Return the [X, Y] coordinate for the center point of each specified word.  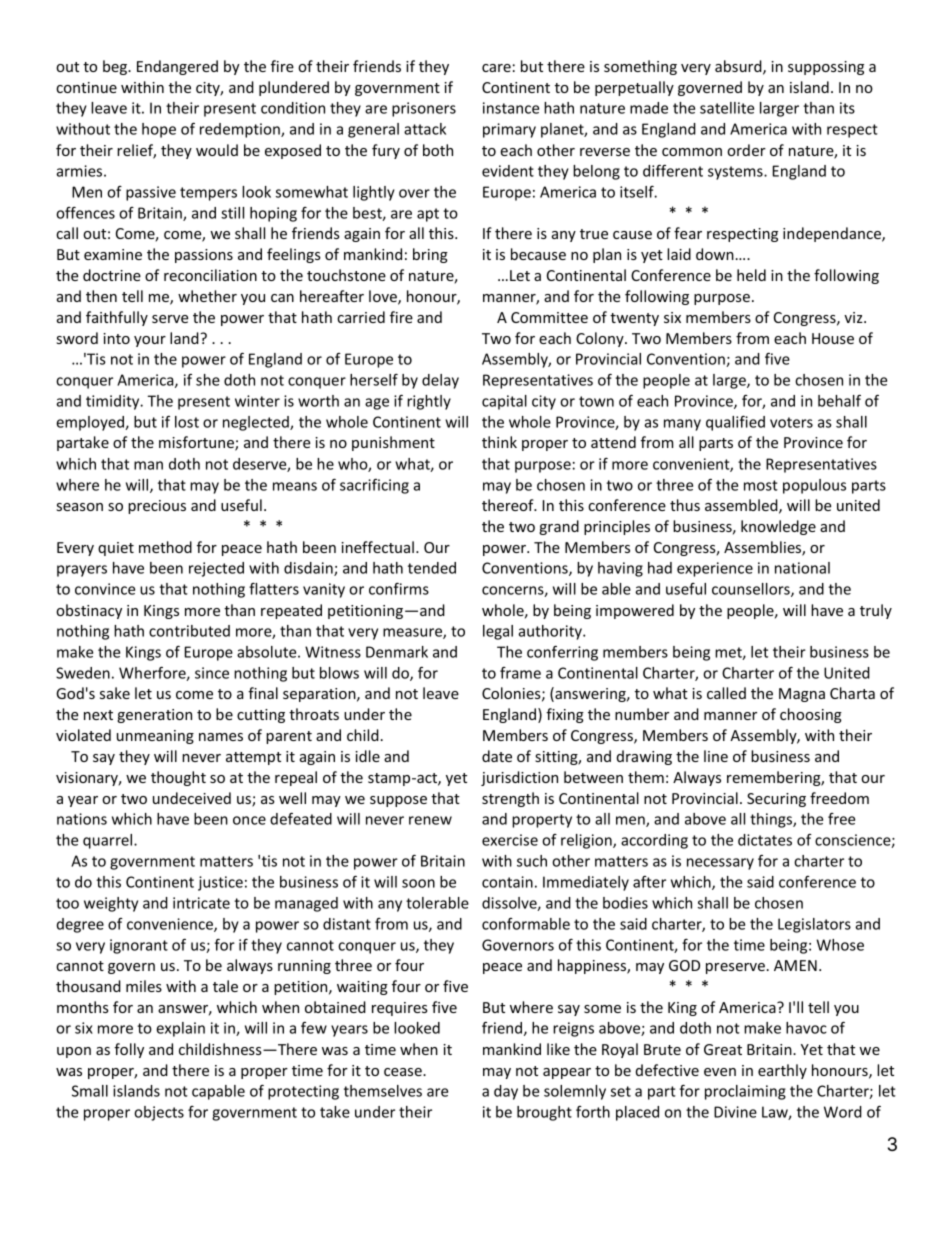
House [833, 338]
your [150, 341]
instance [511, 108]
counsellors [752, 590]
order [746, 150]
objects [159, 1113]
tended [432, 568]
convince [105, 589]
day [506, 1092]
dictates [765, 840]
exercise [510, 840]
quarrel [109, 841]
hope [159, 130]
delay [440, 381]
